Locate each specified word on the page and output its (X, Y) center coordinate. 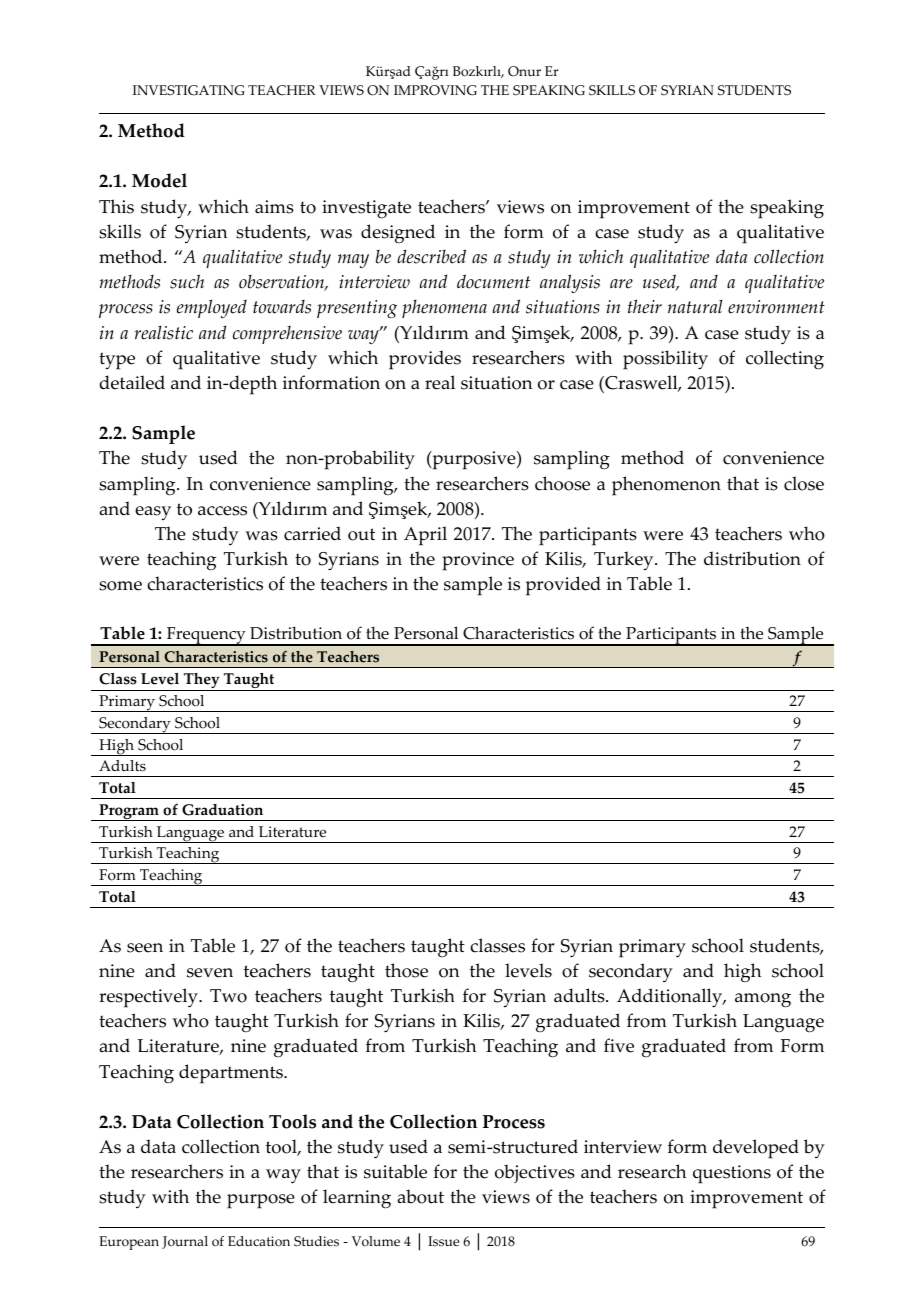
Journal (185, 1242)
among (763, 1000)
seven (210, 973)
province (478, 561)
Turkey (625, 561)
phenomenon (666, 486)
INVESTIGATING (189, 90)
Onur (524, 71)
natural (695, 307)
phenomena (444, 309)
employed (212, 308)
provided (563, 586)
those (406, 970)
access (222, 511)
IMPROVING (435, 90)
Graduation (222, 810)
